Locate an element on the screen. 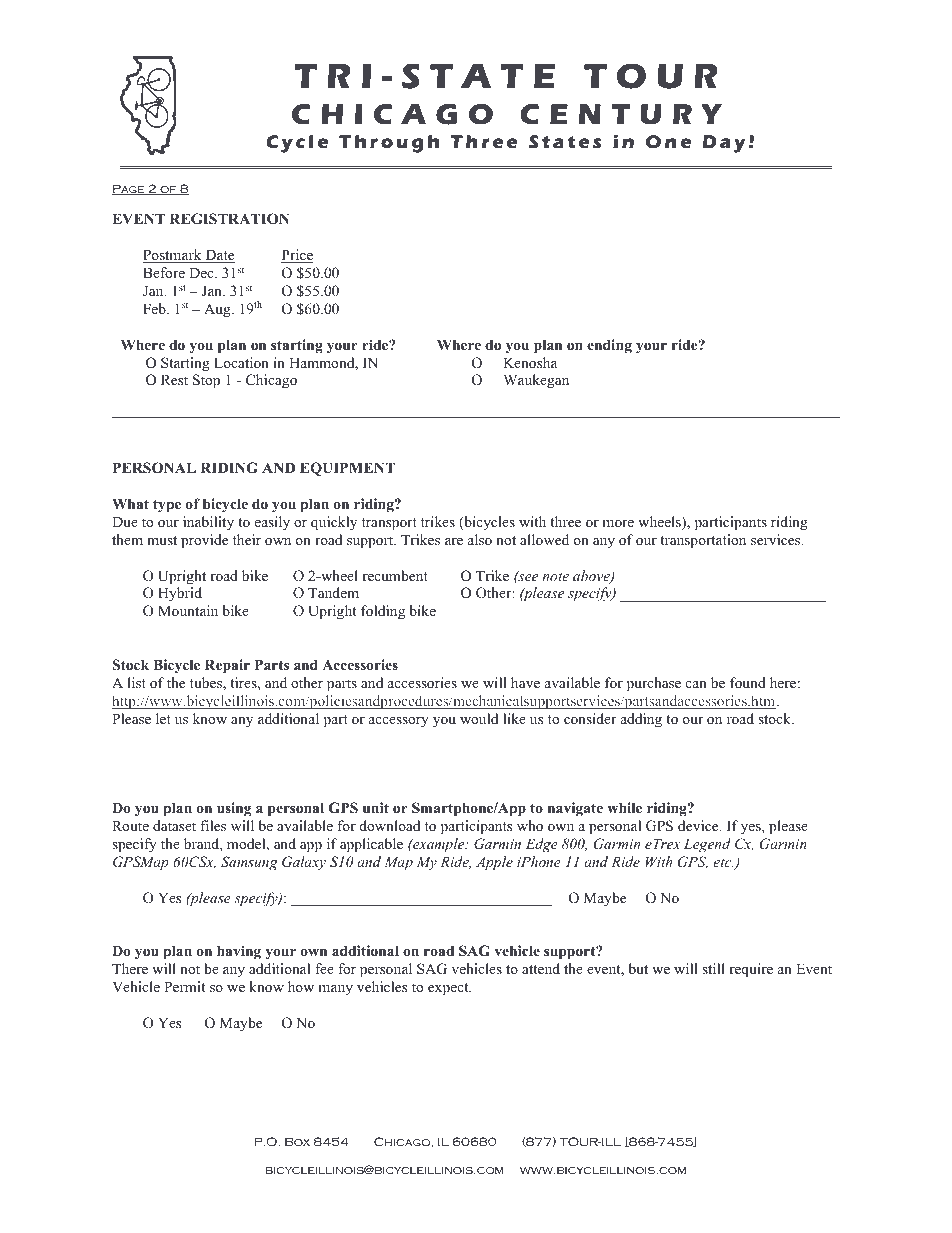 The width and height of the screenshot is (952, 1233). EQUIPMENT is located at coordinates (347, 469).
